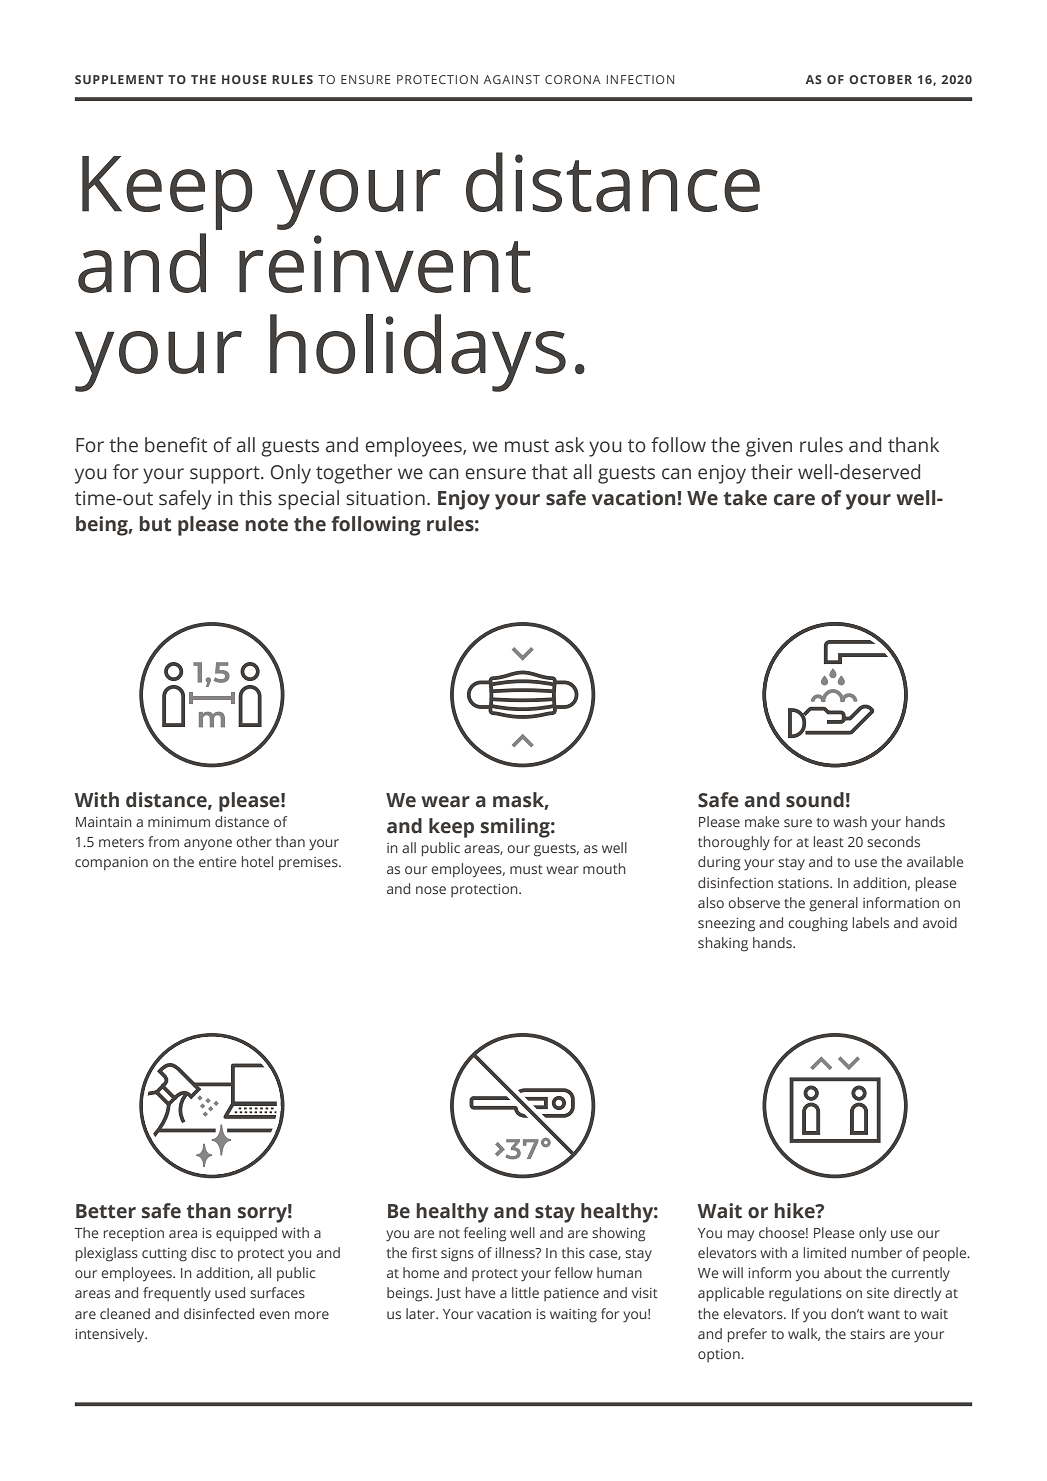 This page has height=1481, width=1047. What do you see at coordinates (525, 1292) in the page?
I see `little` at bounding box center [525, 1292].
